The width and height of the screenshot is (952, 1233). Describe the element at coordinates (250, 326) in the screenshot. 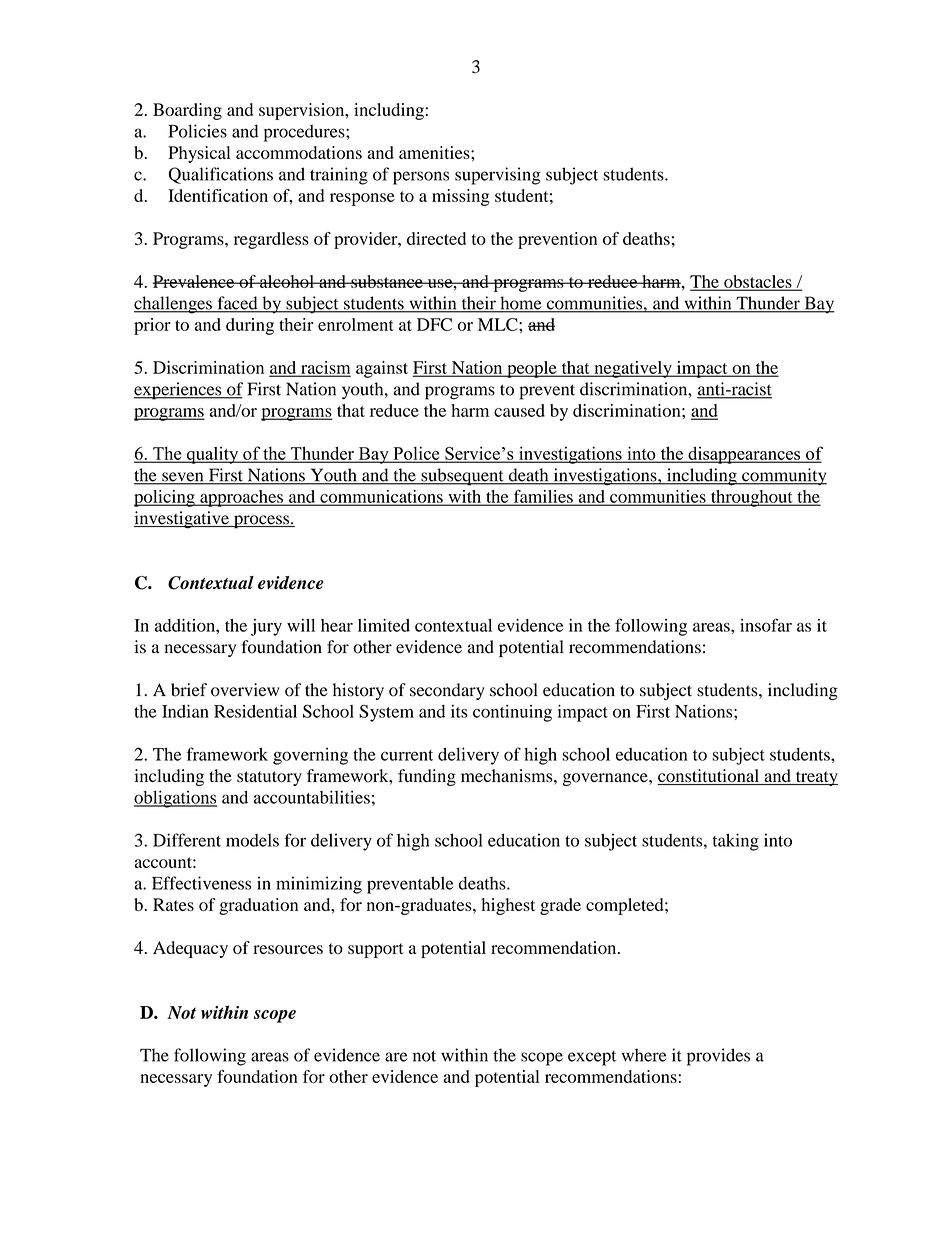

I see `during` at that location.
